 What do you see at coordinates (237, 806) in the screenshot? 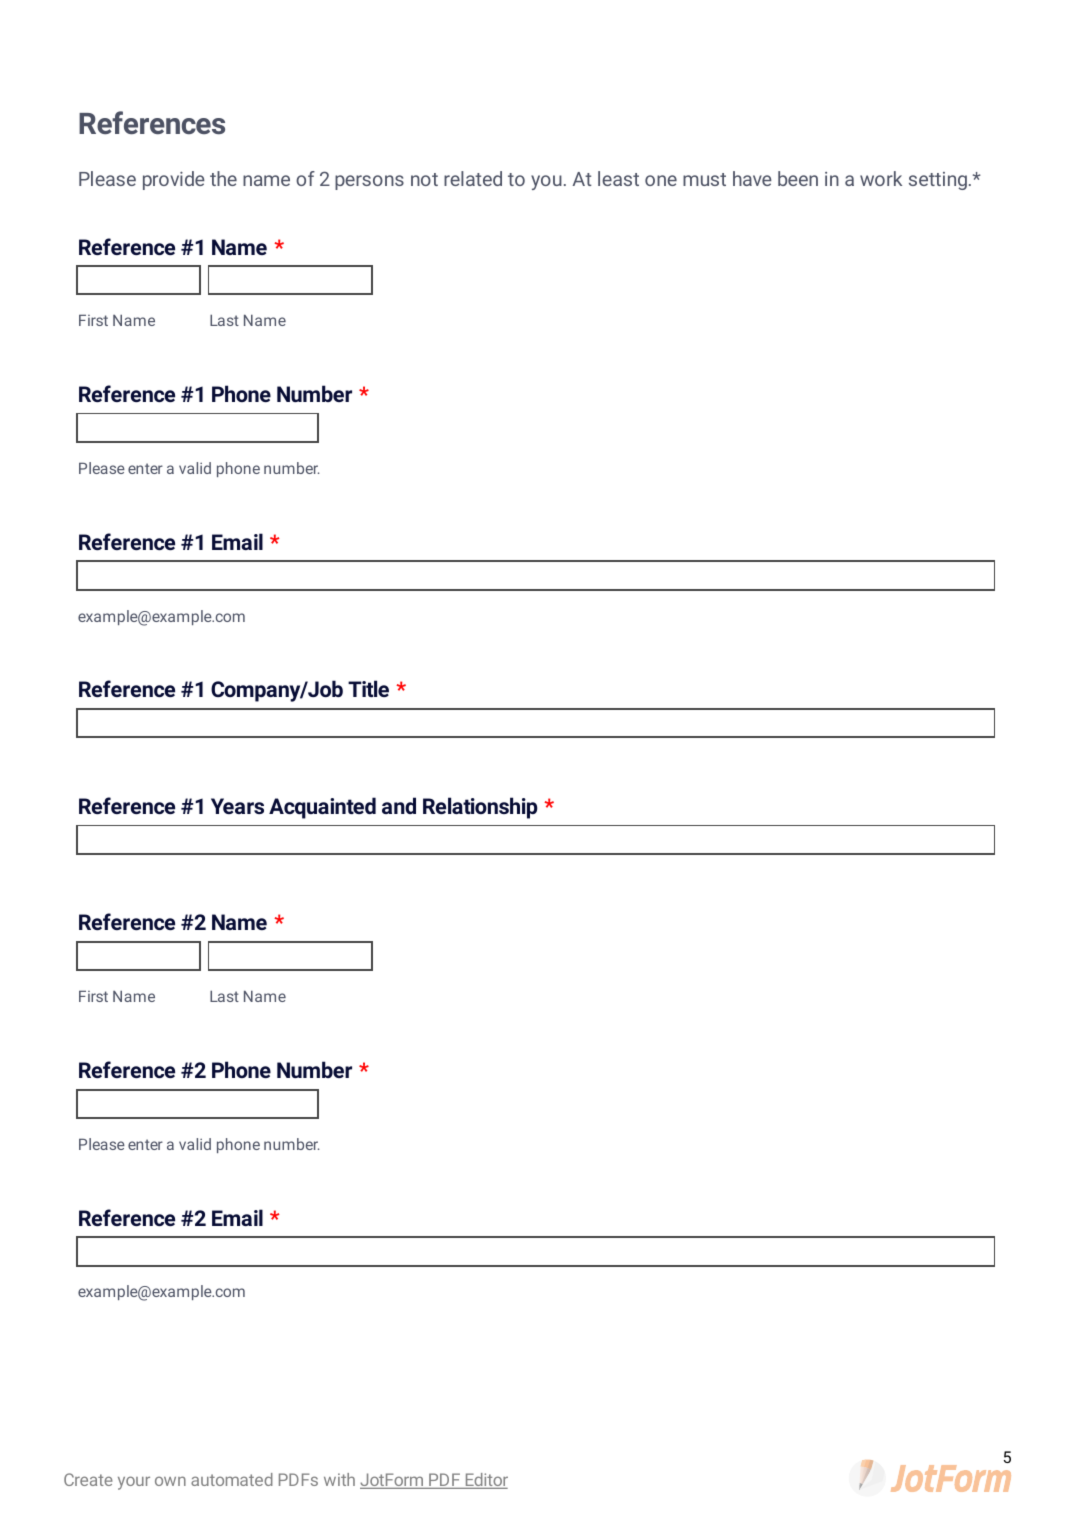
I see `Years` at bounding box center [237, 806].
